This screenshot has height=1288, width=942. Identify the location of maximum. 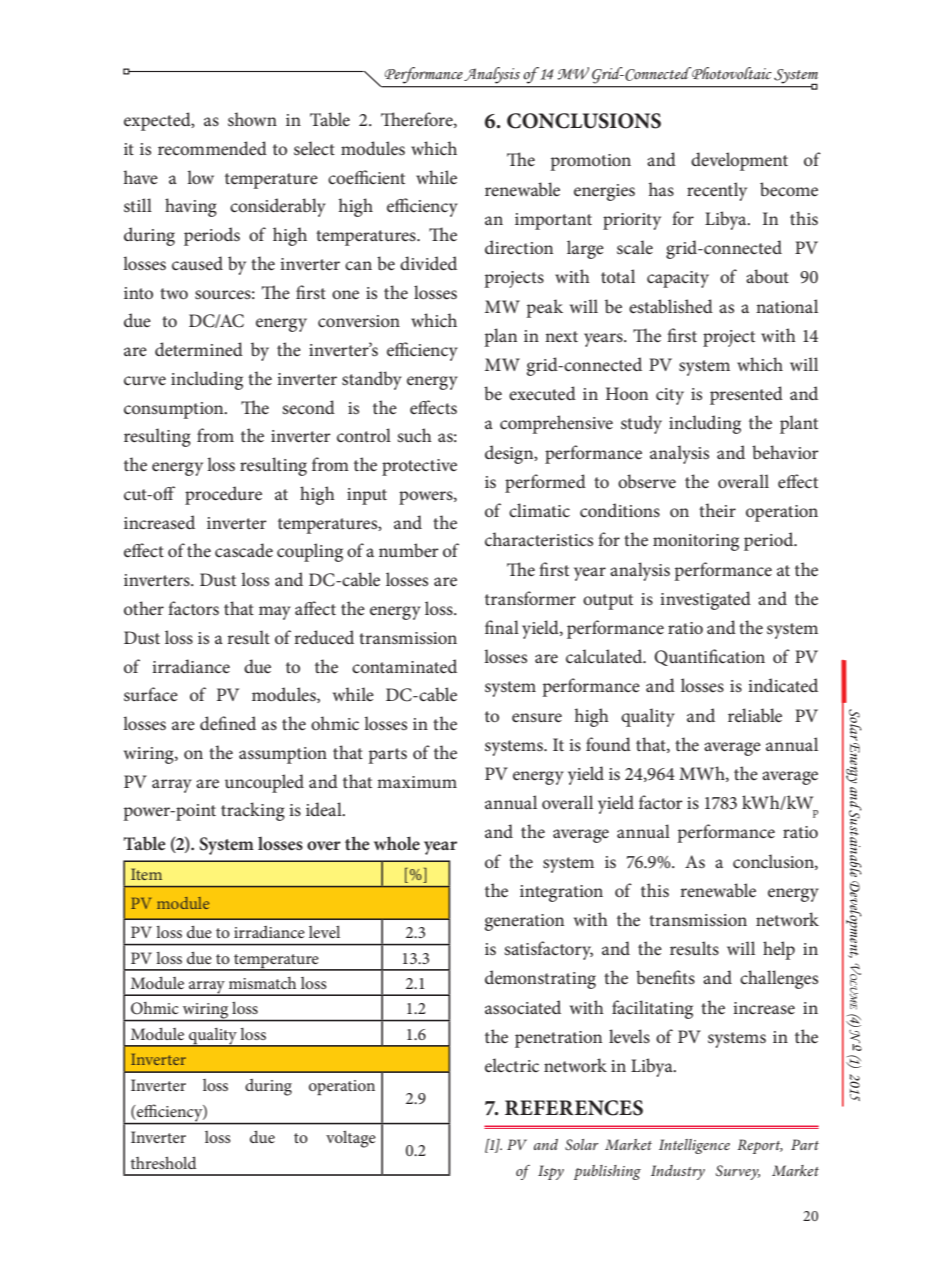
(417, 782).
